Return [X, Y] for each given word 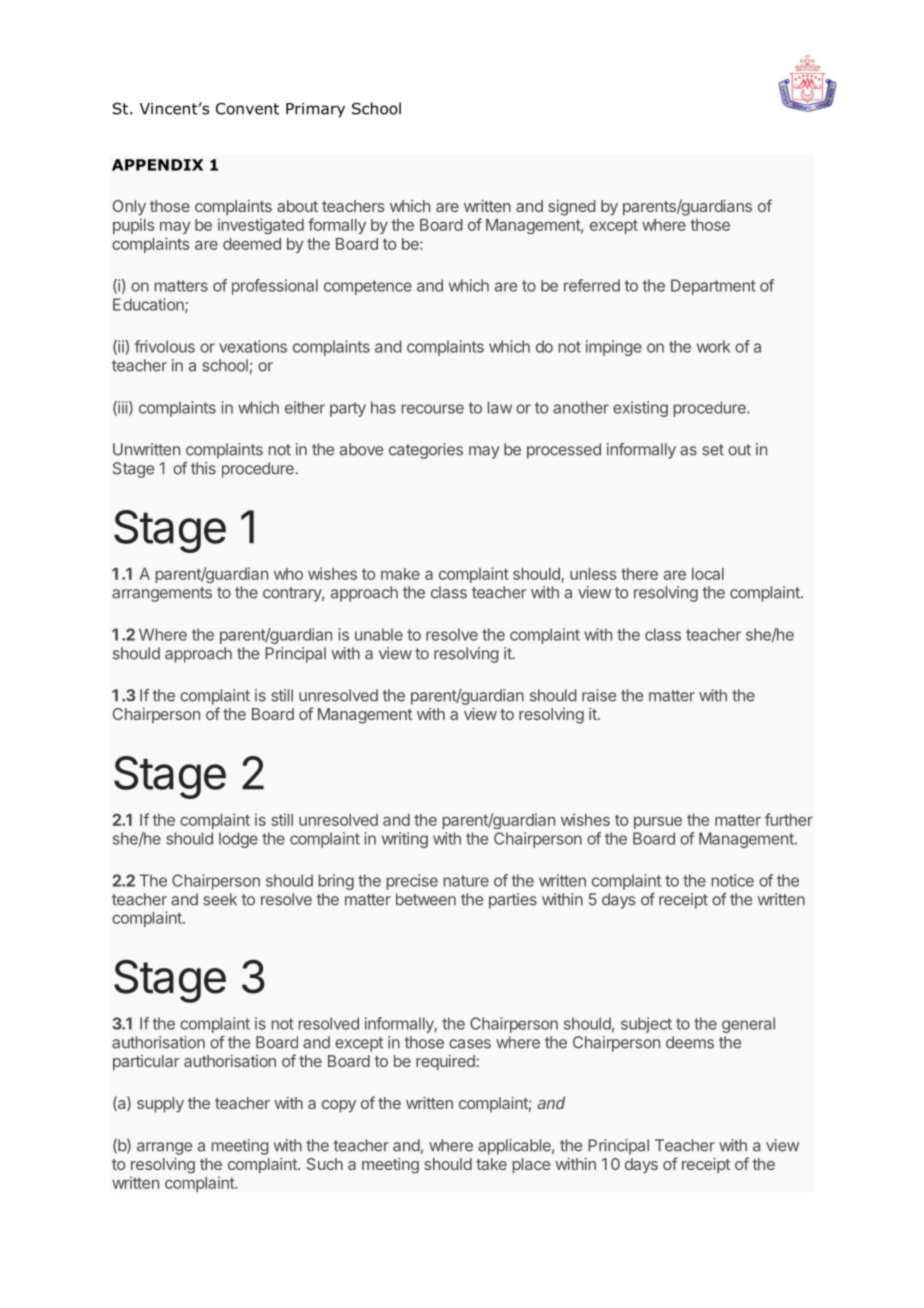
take [491, 1164]
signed [571, 208]
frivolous [165, 346]
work [714, 346]
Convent [247, 109]
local [708, 574]
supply [160, 1105]
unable [379, 634]
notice [733, 880]
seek [220, 899]
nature [466, 881]
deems [690, 1042]
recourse [433, 409]
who [288, 574]
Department [713, 287]
